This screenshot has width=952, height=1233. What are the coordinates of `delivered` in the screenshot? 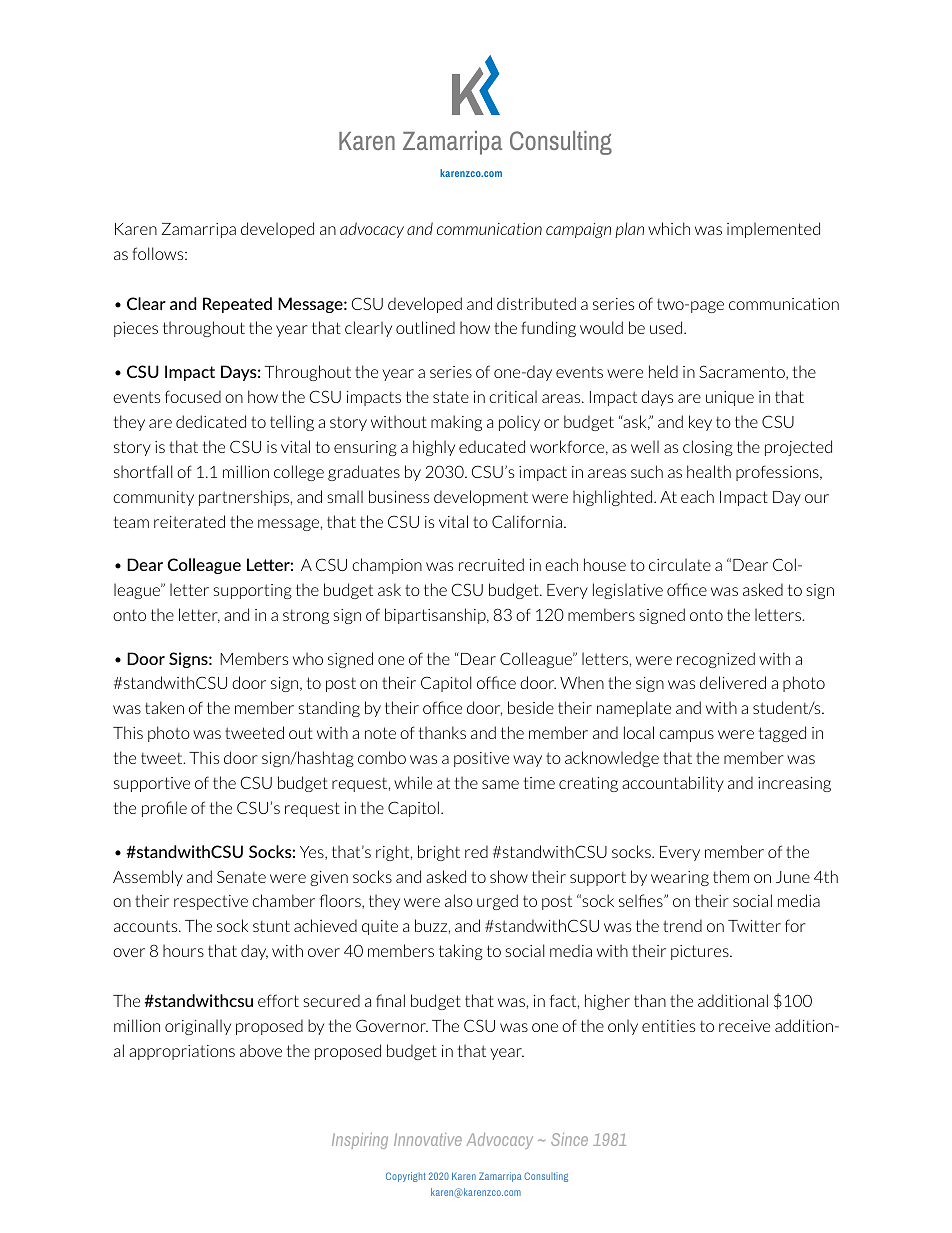 It's located at (733, 682).
